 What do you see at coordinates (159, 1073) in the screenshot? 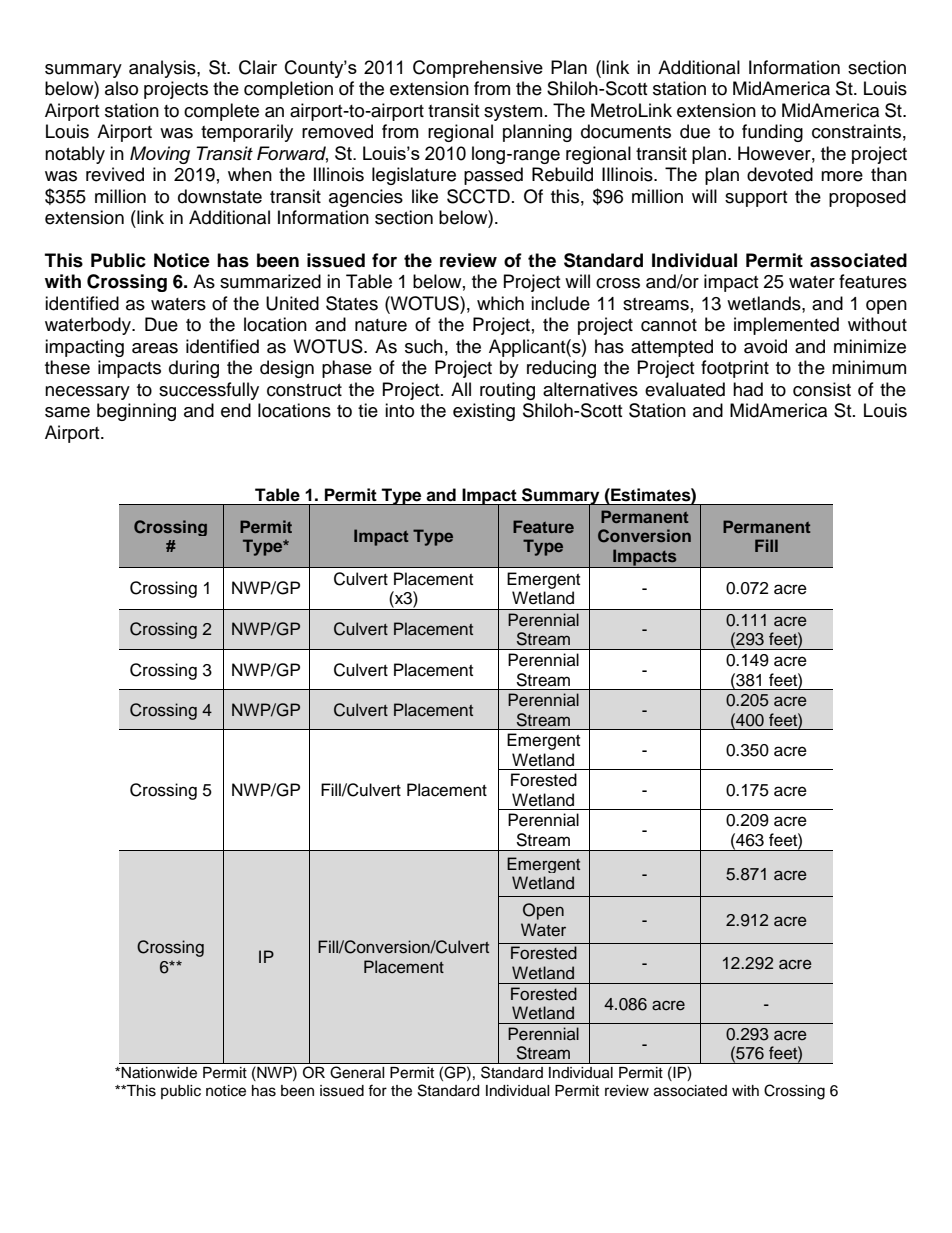
I see `Nationwide` at bounding box center [159, 1073].
